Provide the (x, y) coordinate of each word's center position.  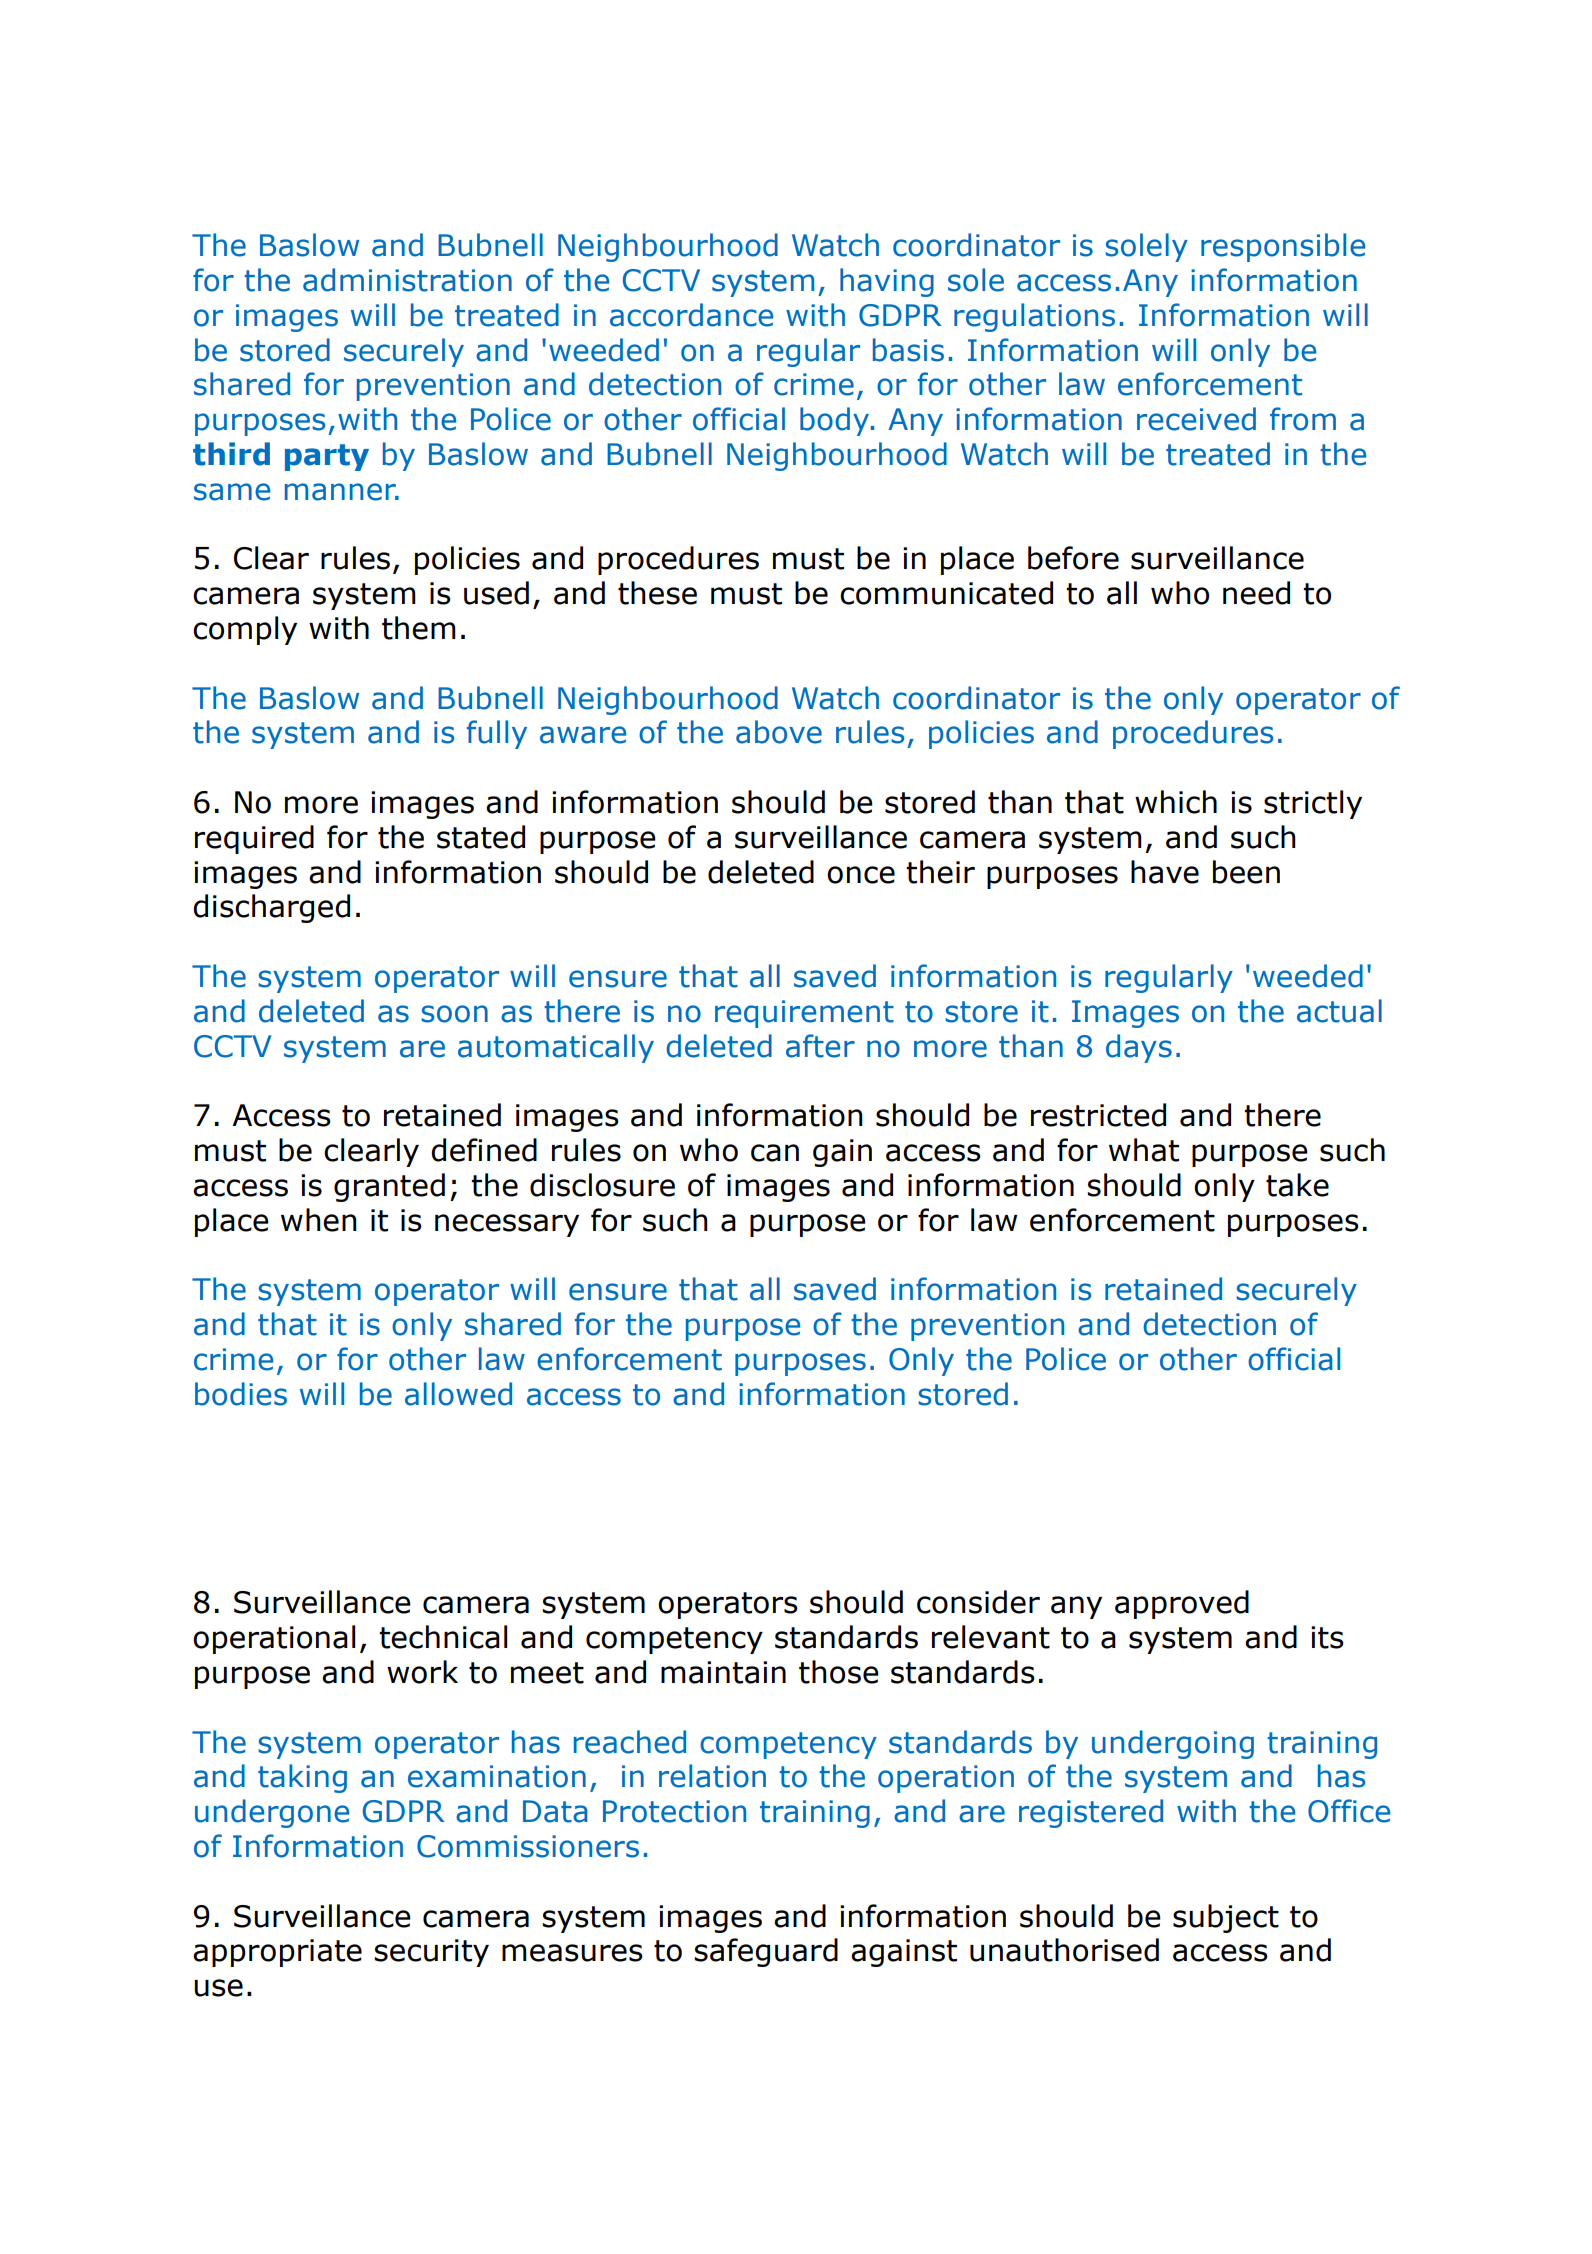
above (779, 732)
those (839, 1672)
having (887, 282)
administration (407, 280)
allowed (458, 1394)
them (419, 628)
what (1144, 1150)
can (775, 1153)
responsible (1283, 247)
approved (1182, 1604)
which (1176, 802)
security (431, 1953)
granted (389, 1187)
